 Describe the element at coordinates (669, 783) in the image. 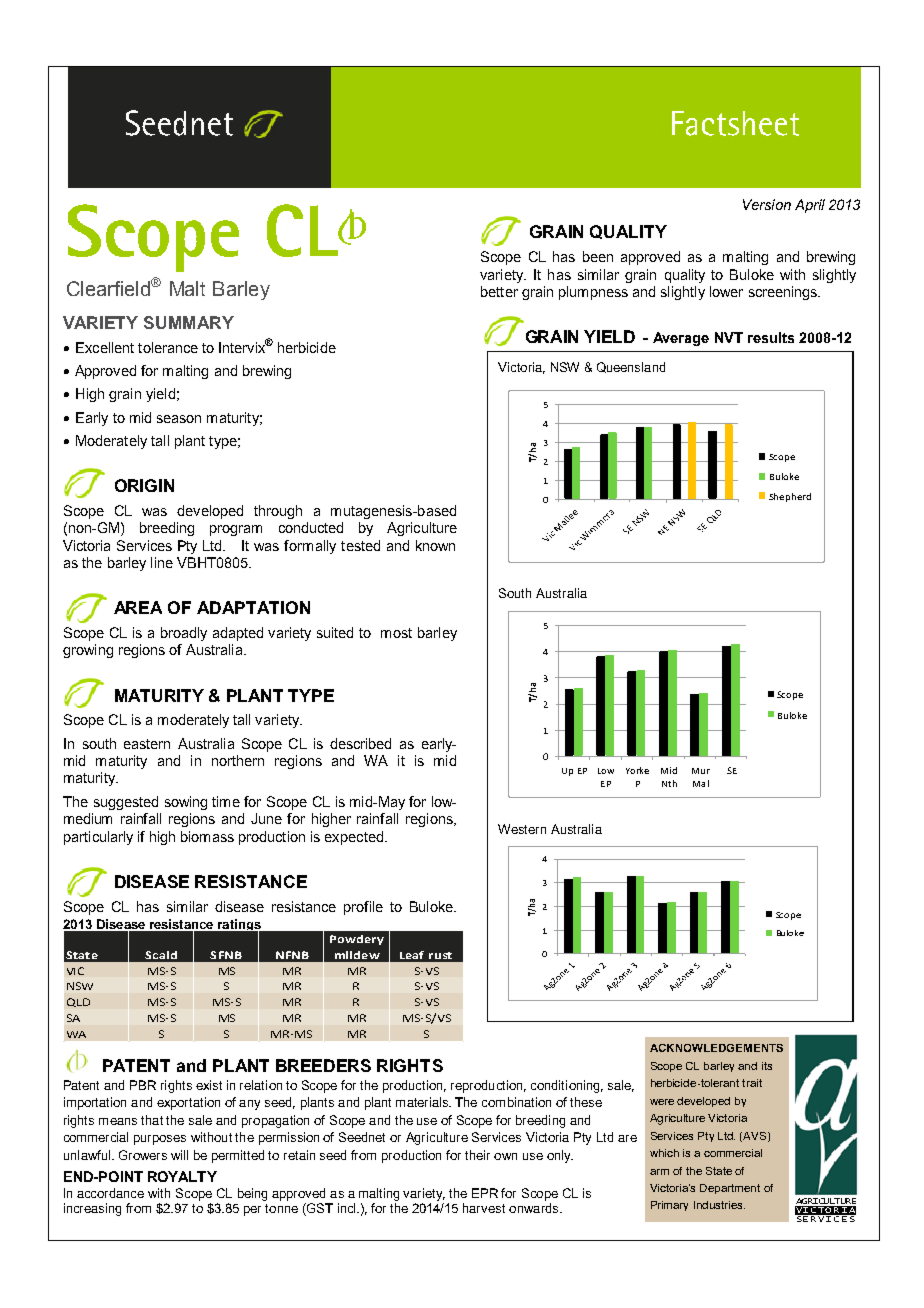

I see `Nth` at that location.
